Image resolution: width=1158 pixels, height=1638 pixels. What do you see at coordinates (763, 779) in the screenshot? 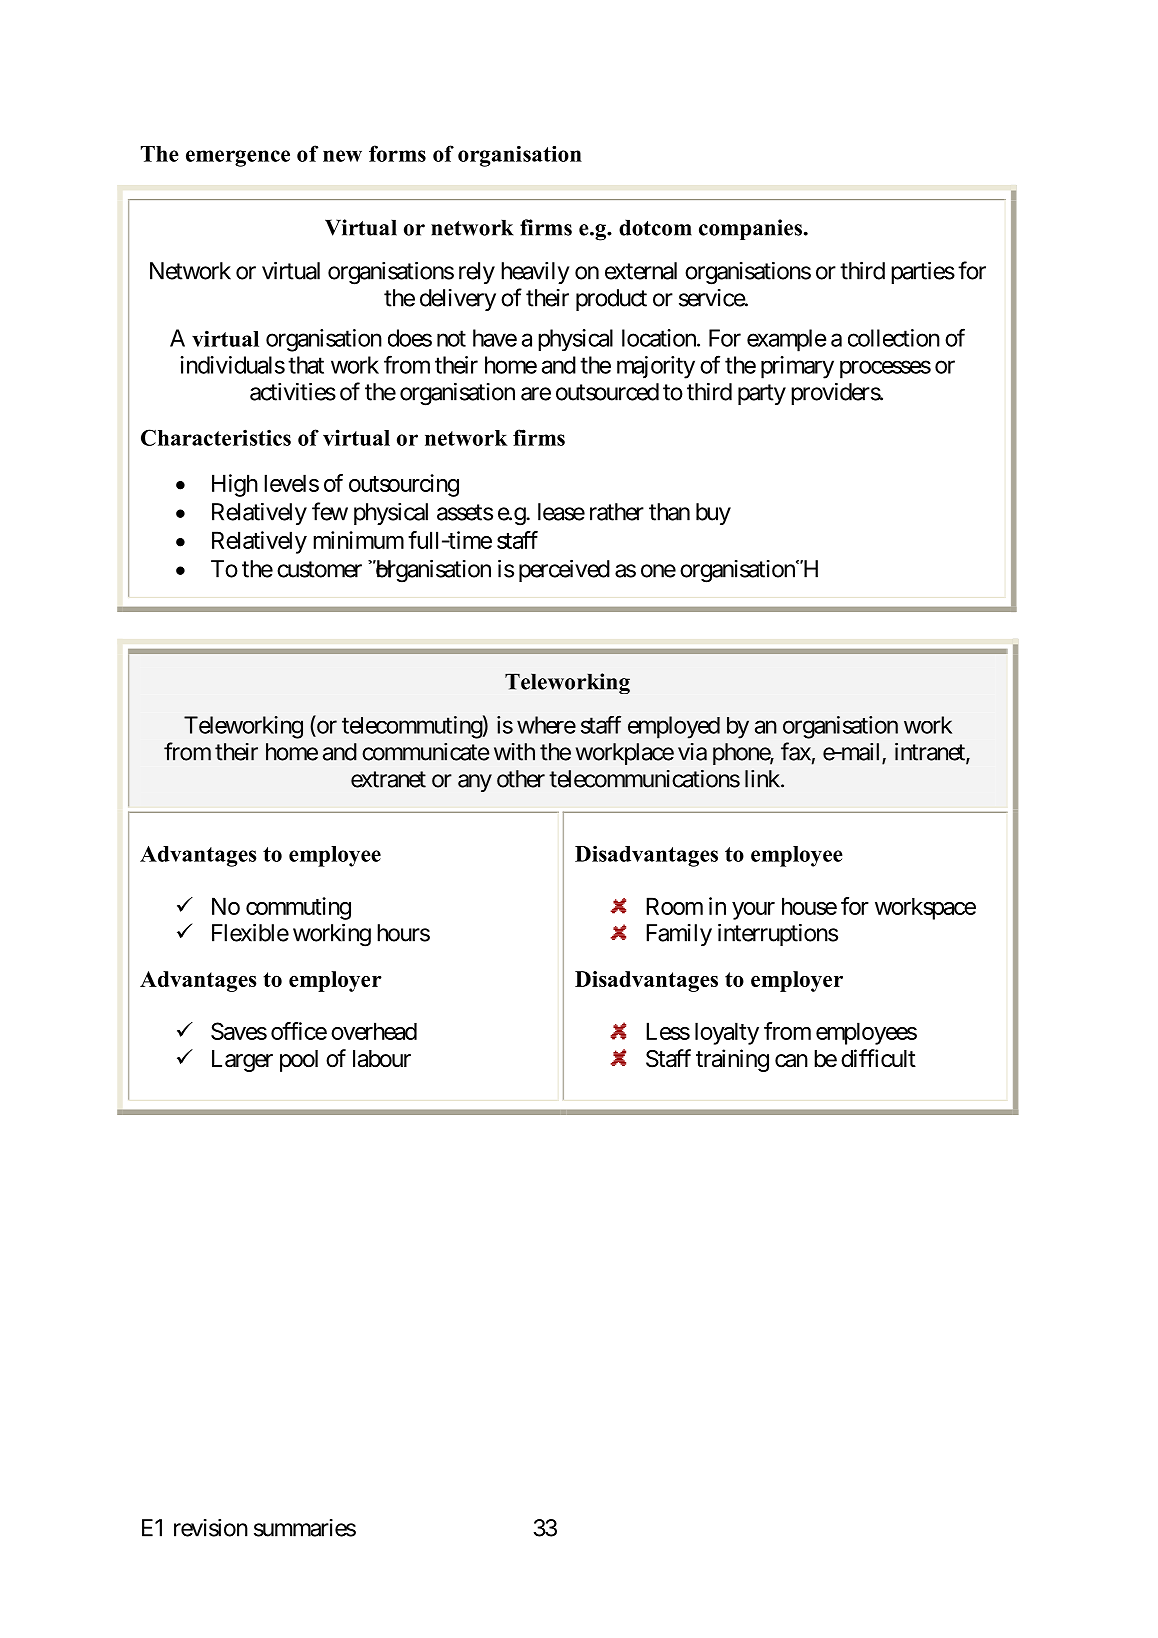
I see `link` at bounding box center [763, 779].
